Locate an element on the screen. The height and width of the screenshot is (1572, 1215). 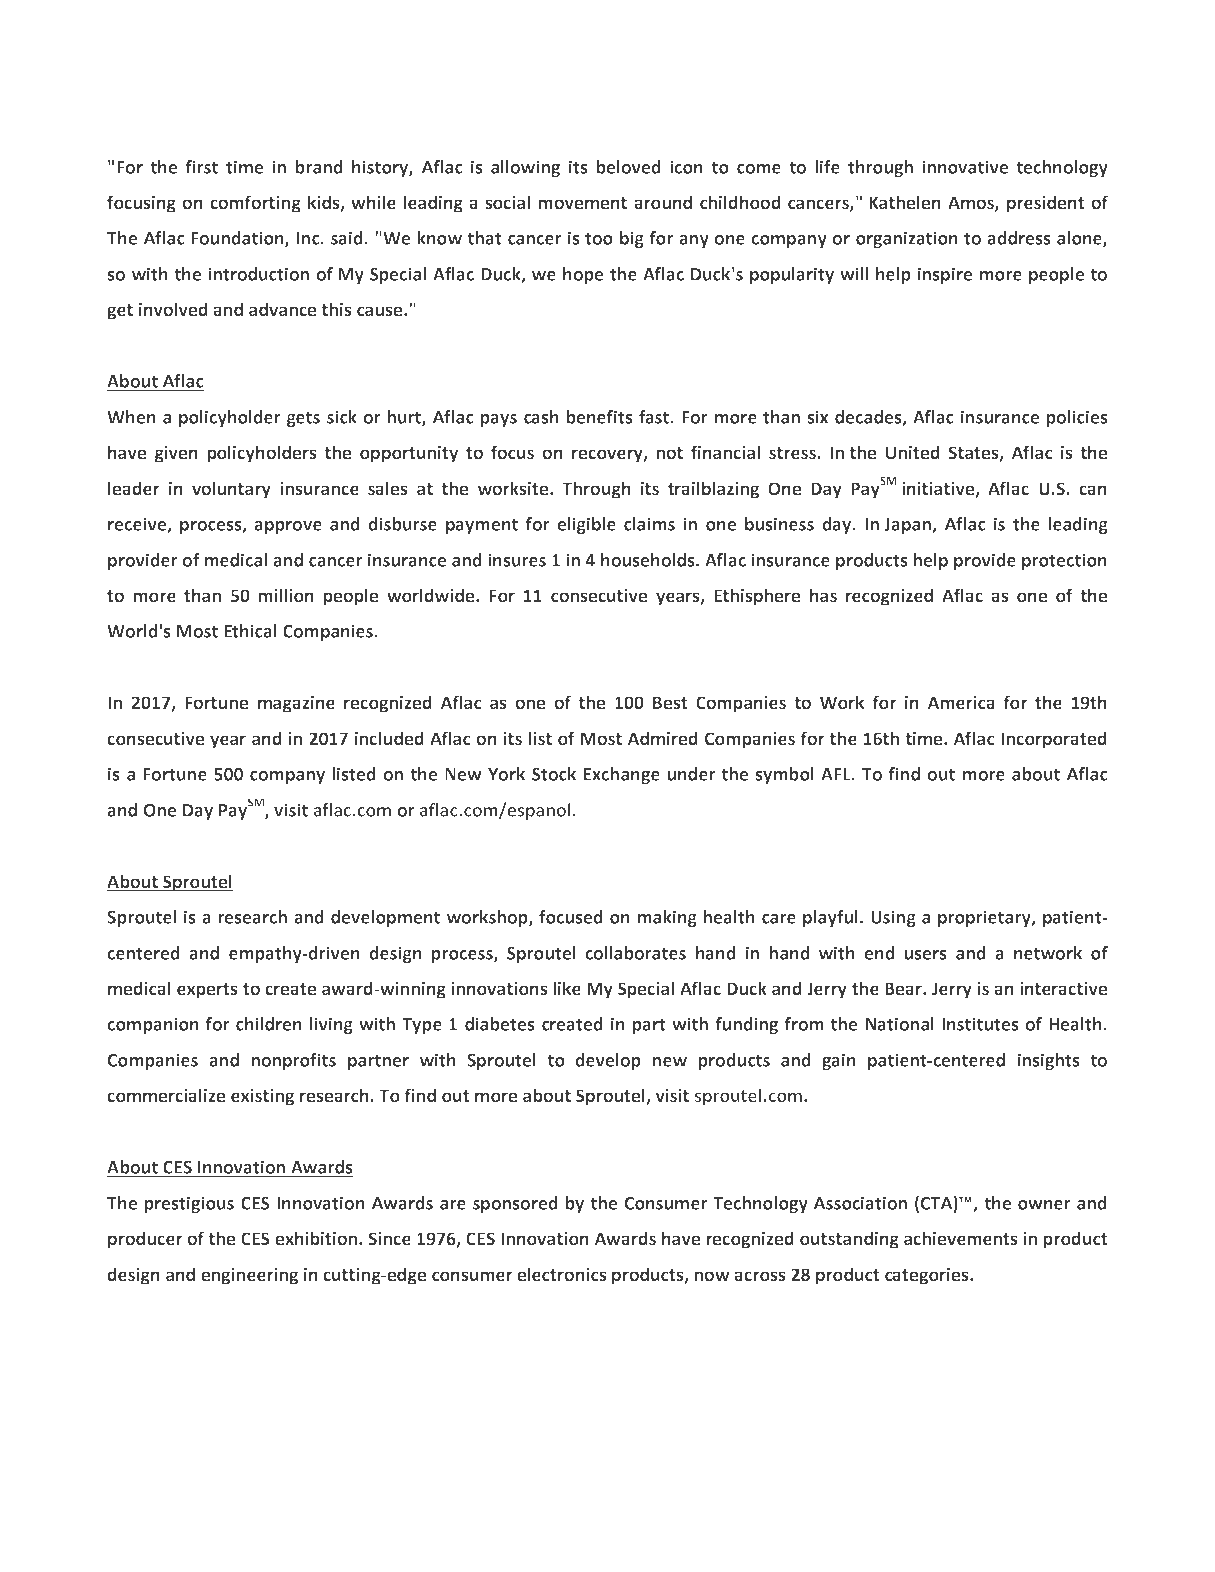
America is located at coordinates (961, 703).
